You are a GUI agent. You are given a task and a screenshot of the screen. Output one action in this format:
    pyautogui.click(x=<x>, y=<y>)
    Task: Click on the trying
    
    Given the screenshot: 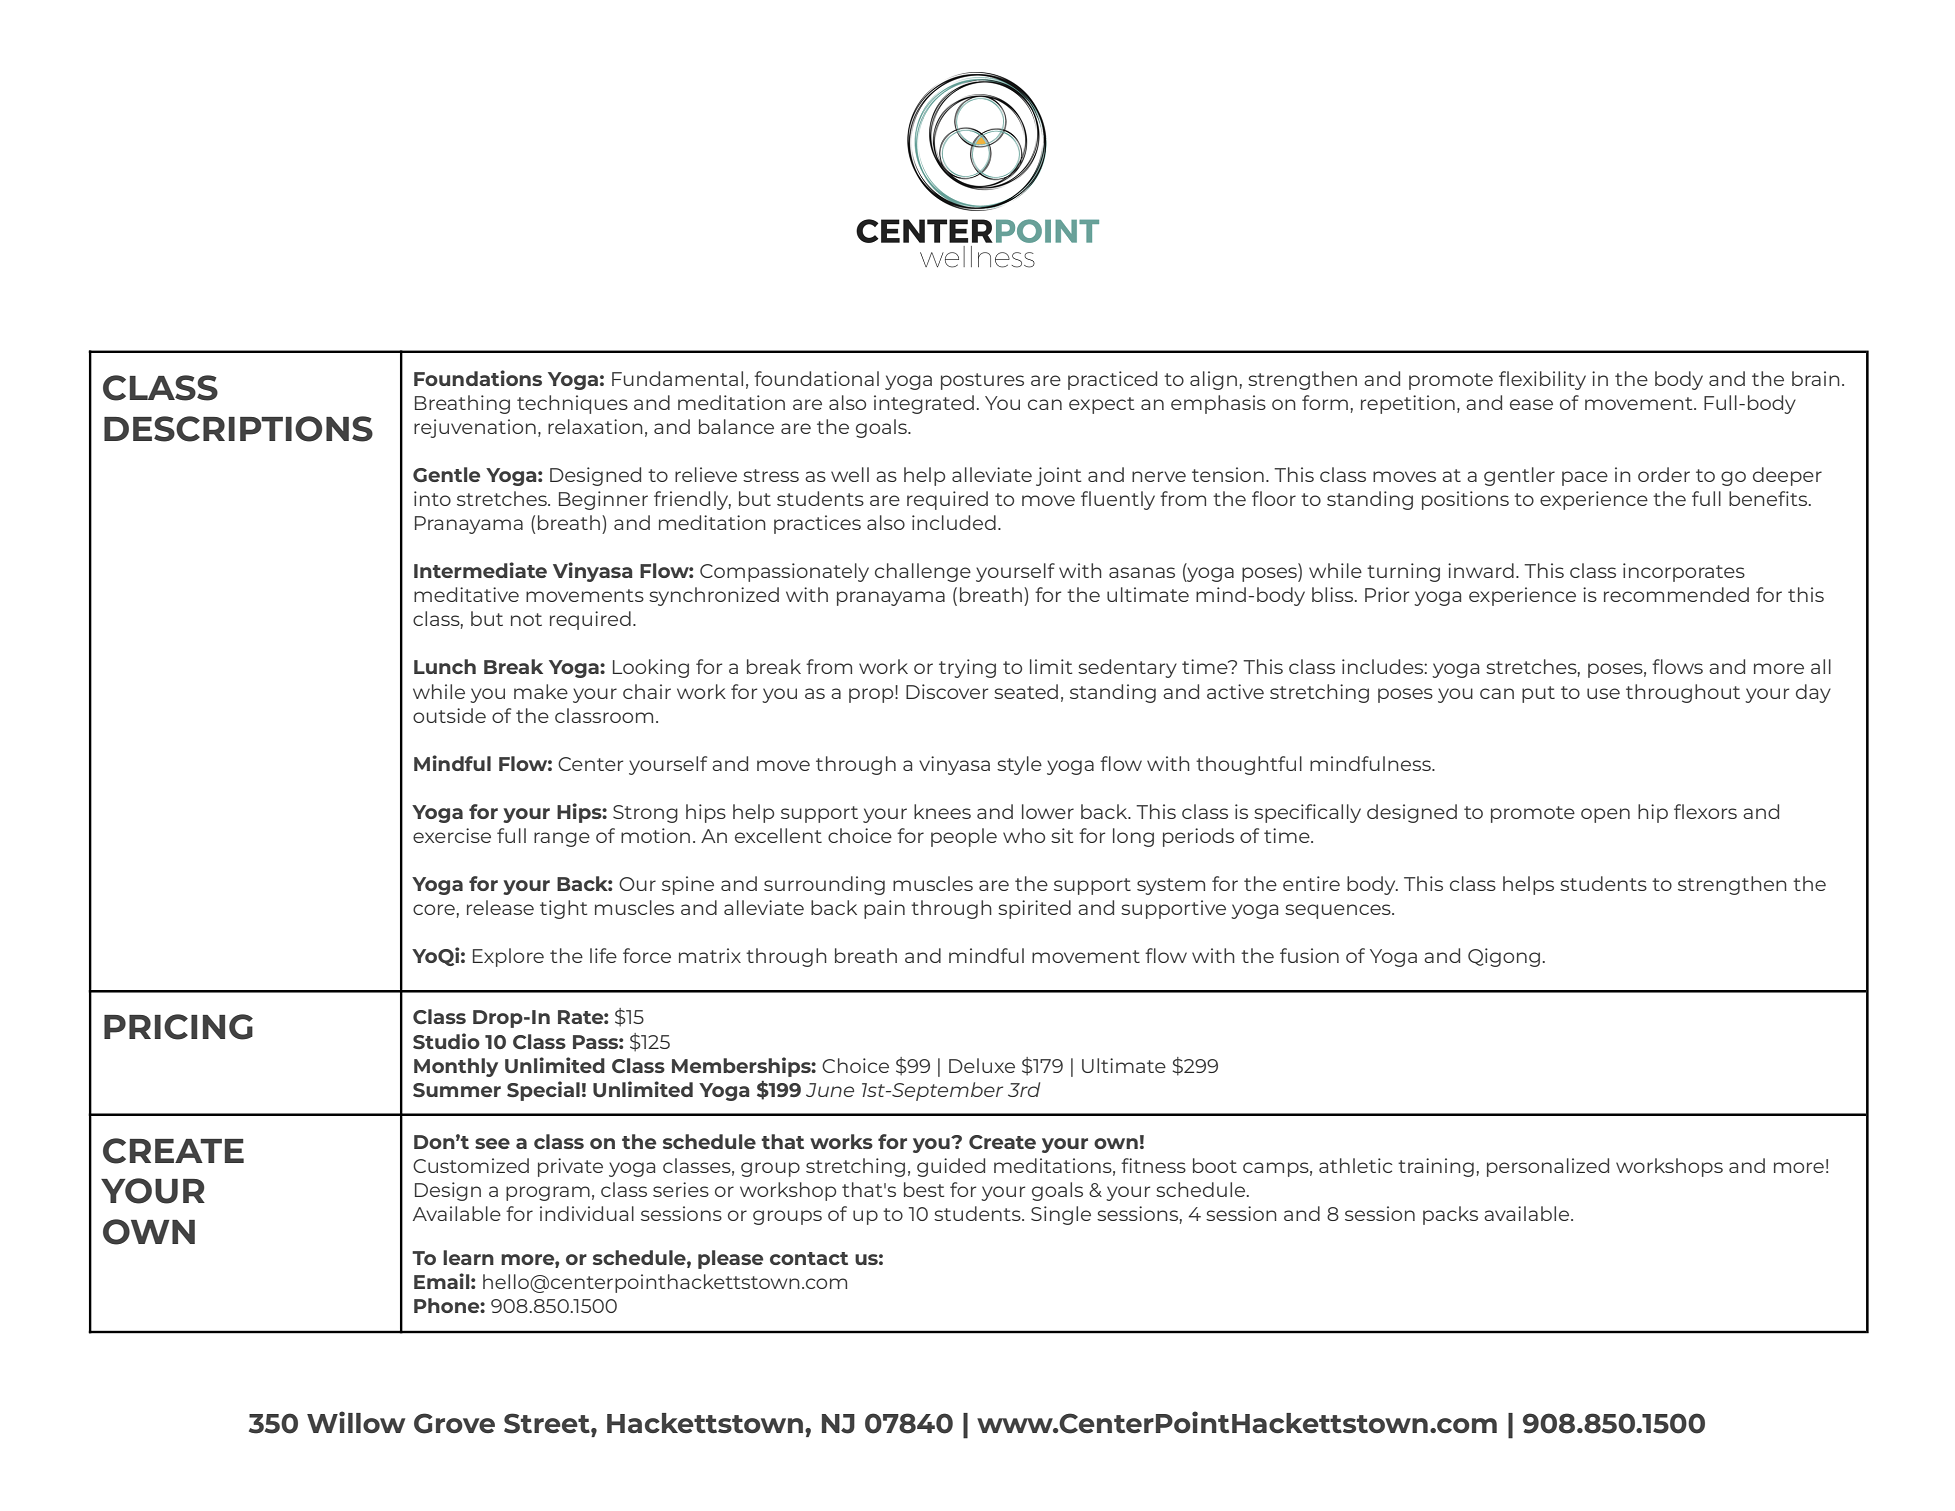 What is the action you would take?
    pyautogui.click(x=967, y=668)
